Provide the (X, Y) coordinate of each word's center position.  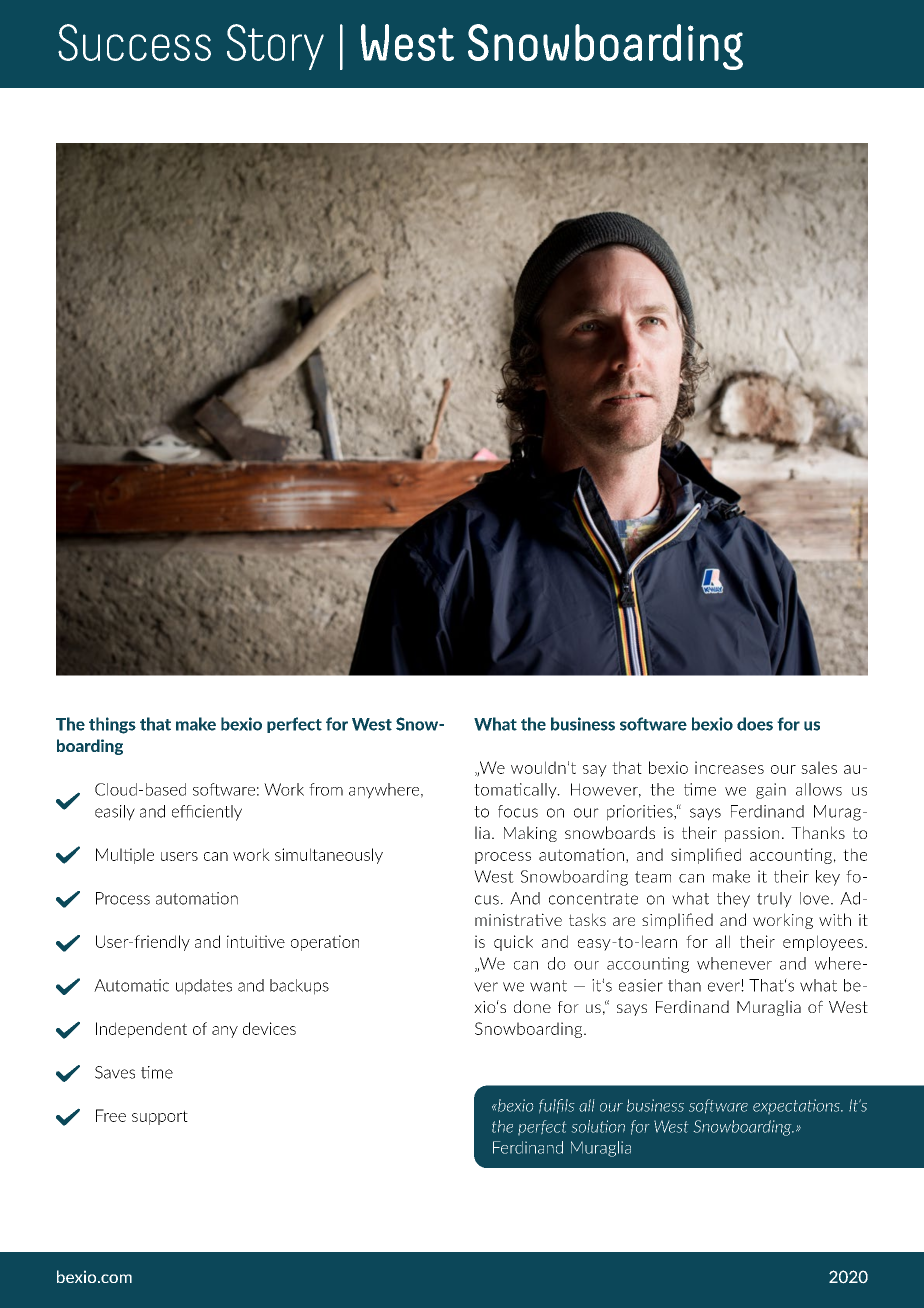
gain (771, 791)
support (160, 1117)
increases (729, 767)
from (326, 789)
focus (518, 811)
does (755, 724)
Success (134, 42)
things (112, 725)
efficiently (207, 813)
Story (275, 47)
